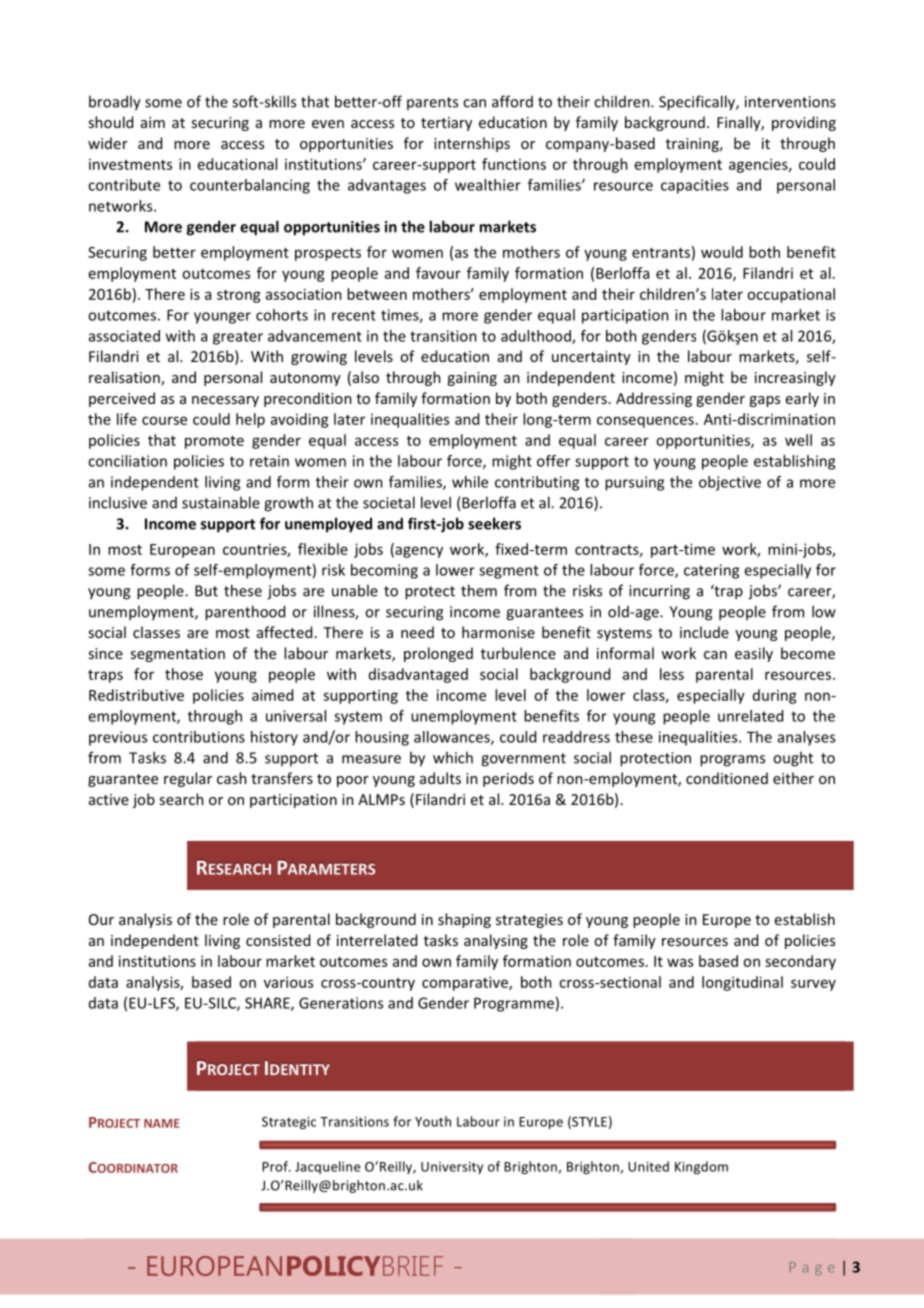  Describe the element at coordinates (225, 401) in the page. I see `necessary` at that location.
